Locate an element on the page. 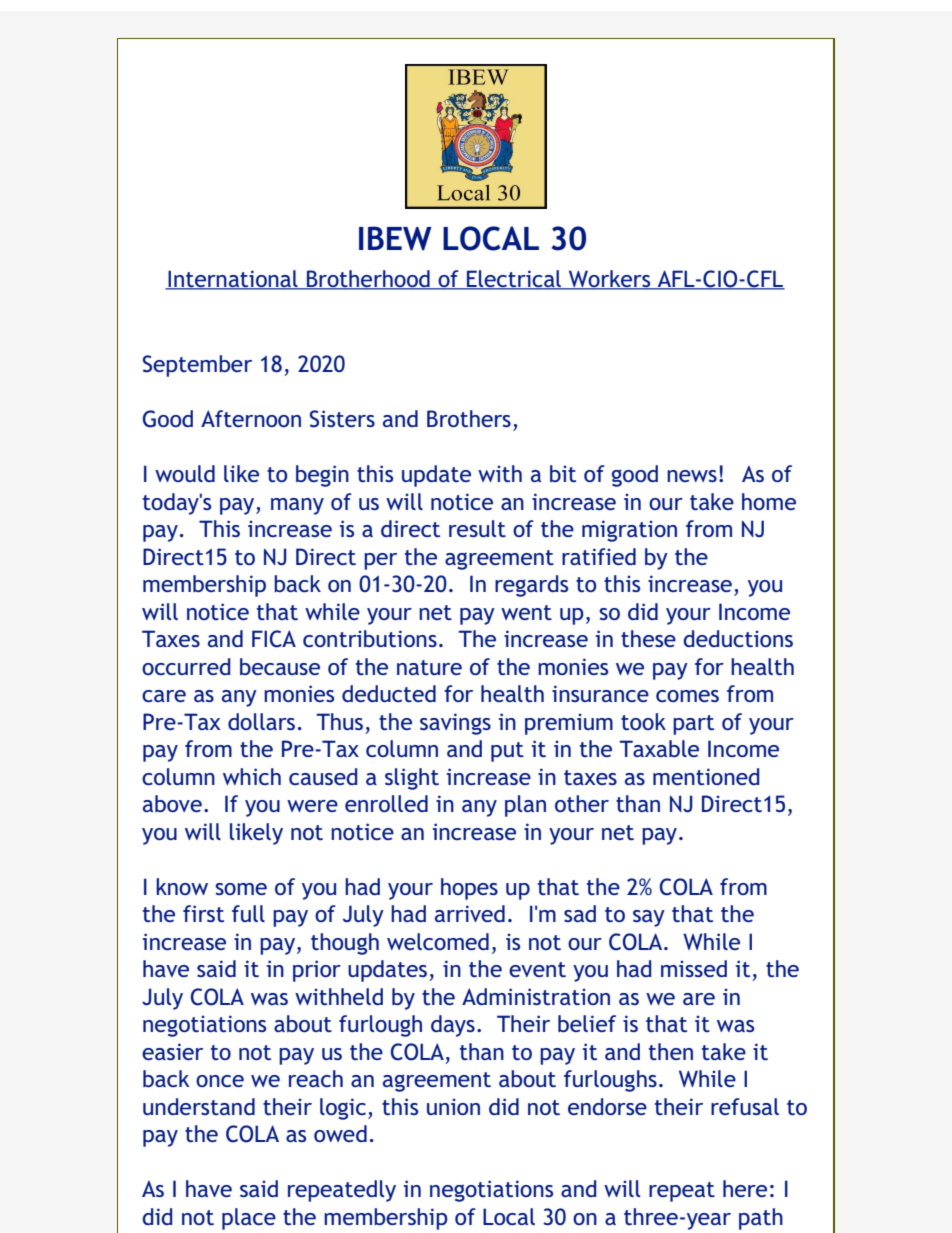 This image has height=1233, width=952. which is located at coordinates (252, 776).
